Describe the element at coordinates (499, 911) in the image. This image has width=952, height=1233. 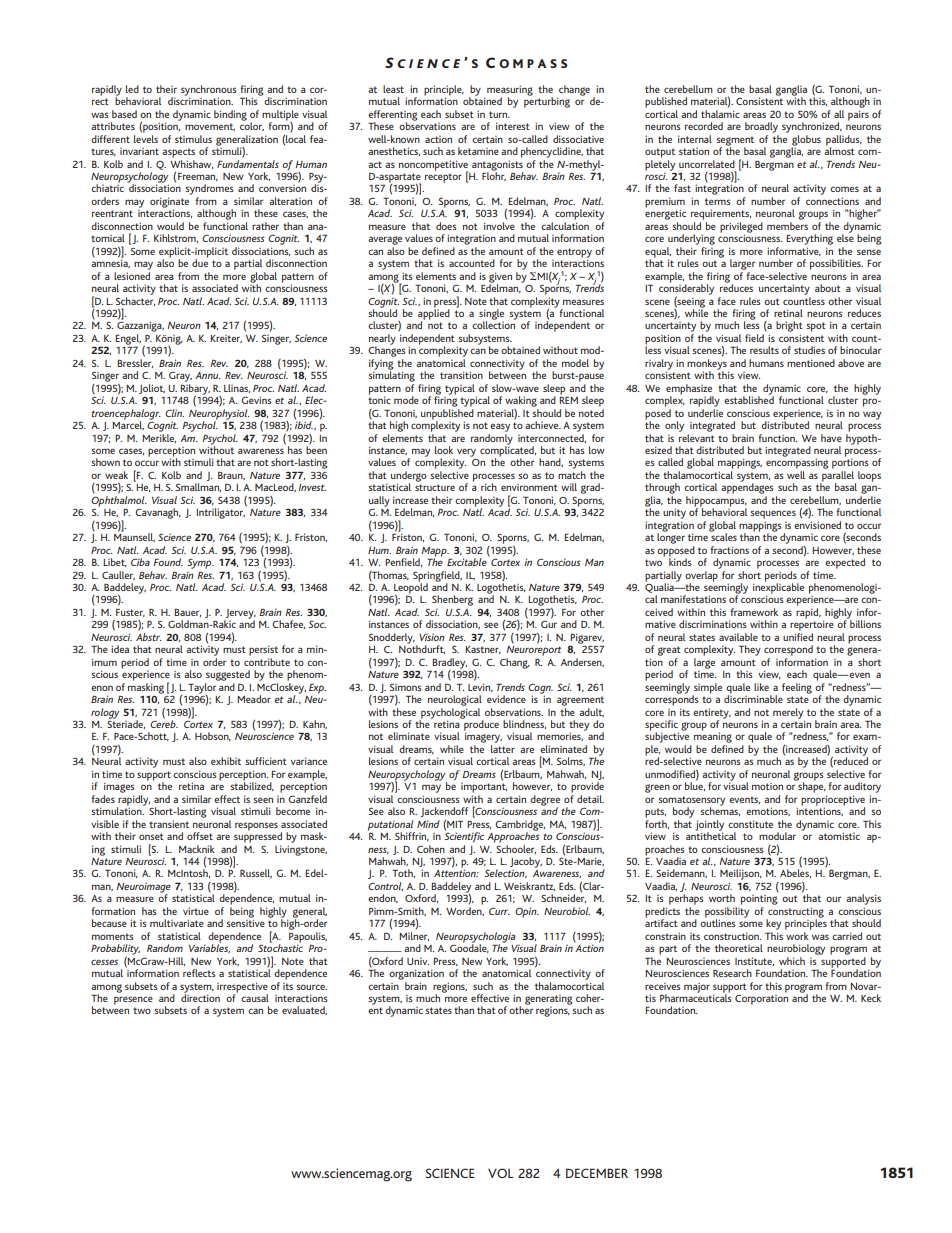
I see `Curr` at that location.
